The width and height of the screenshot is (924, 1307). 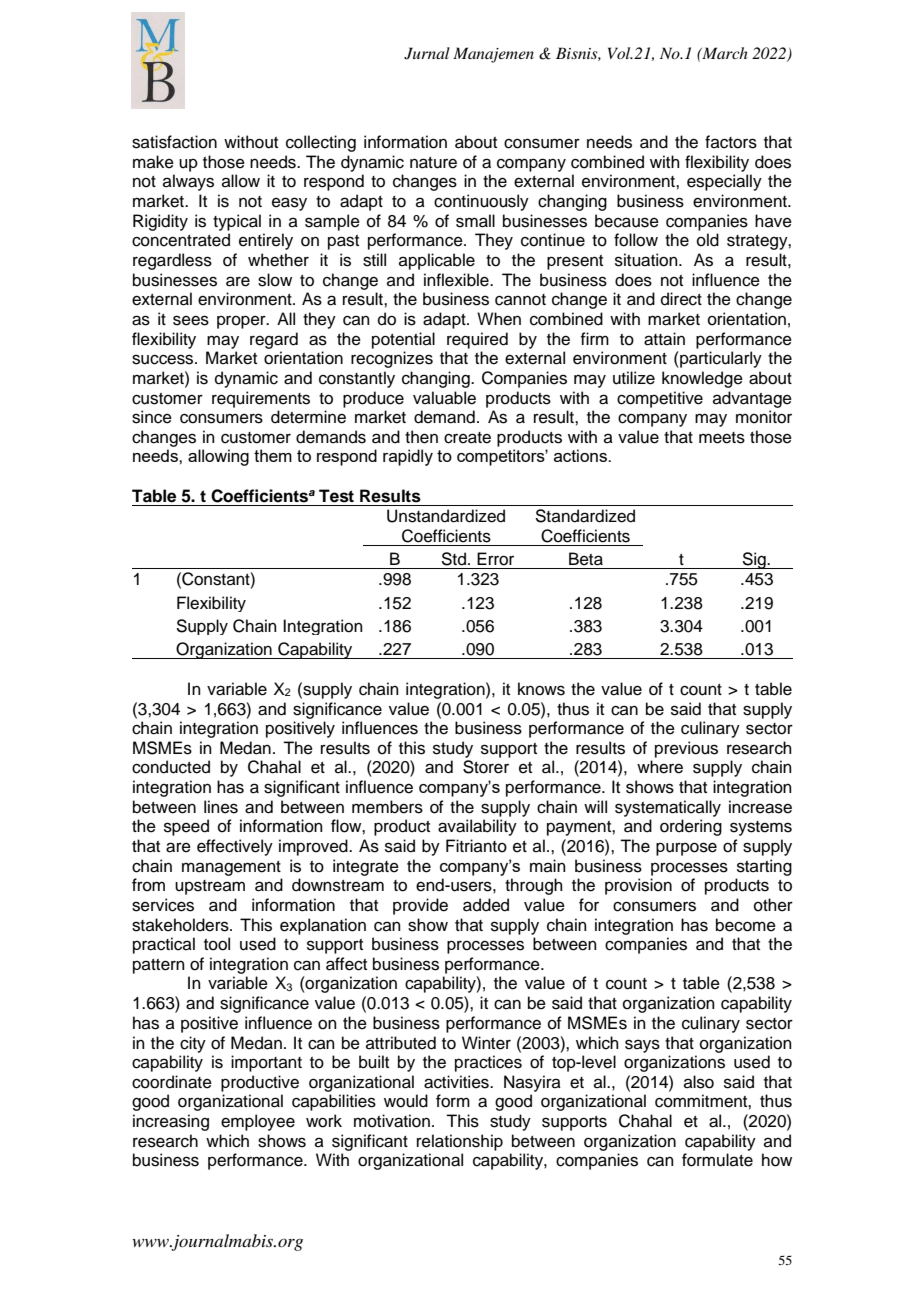 I want to click on also, so click(x=699, y=1082).
